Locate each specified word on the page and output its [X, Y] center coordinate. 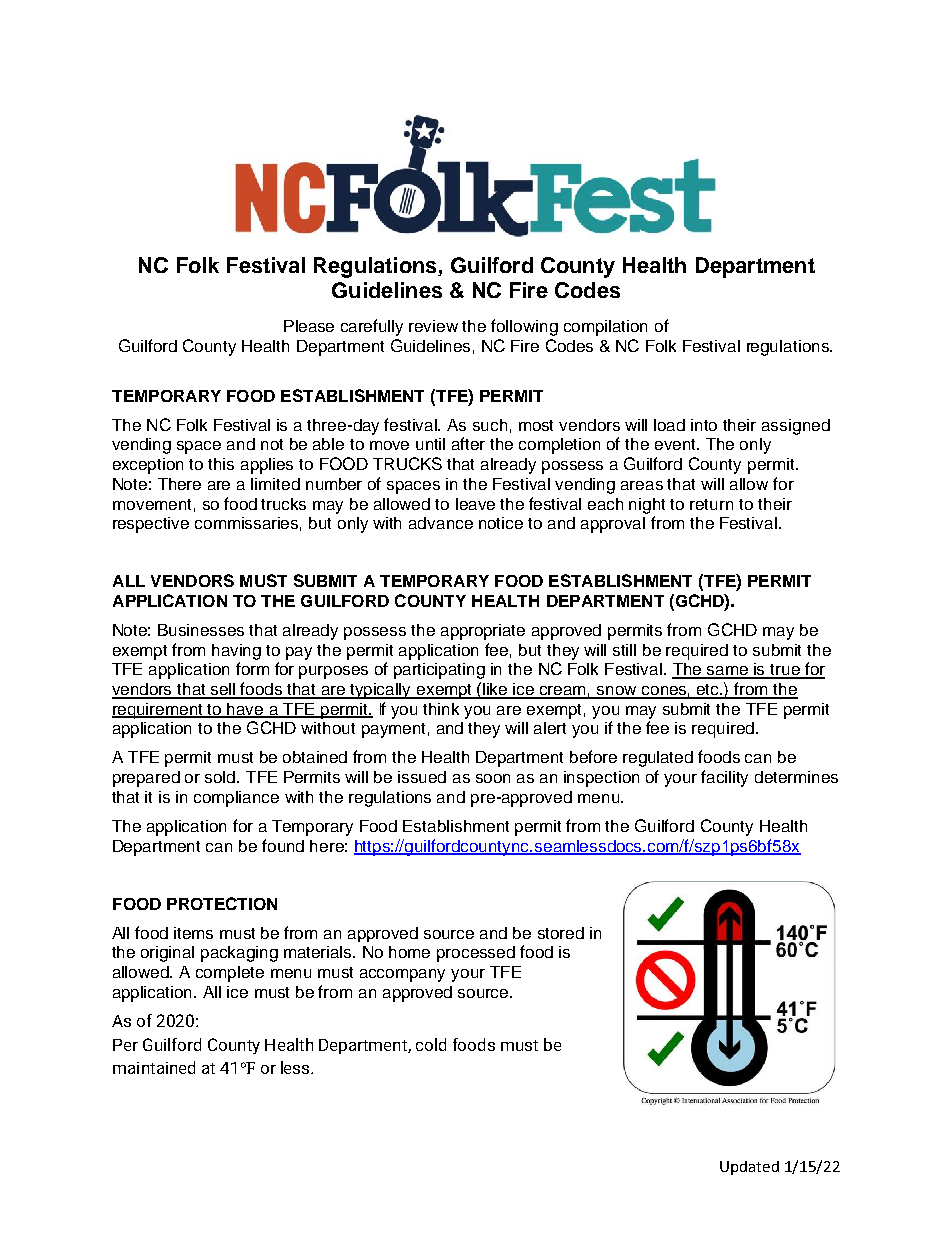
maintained [154, 1067]
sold [221, 777]
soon [493, 778]
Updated [749, 1168]
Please [309, 326]
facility [724, 778]
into [704, 425]
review [433, 326]
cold [431, 1044]
